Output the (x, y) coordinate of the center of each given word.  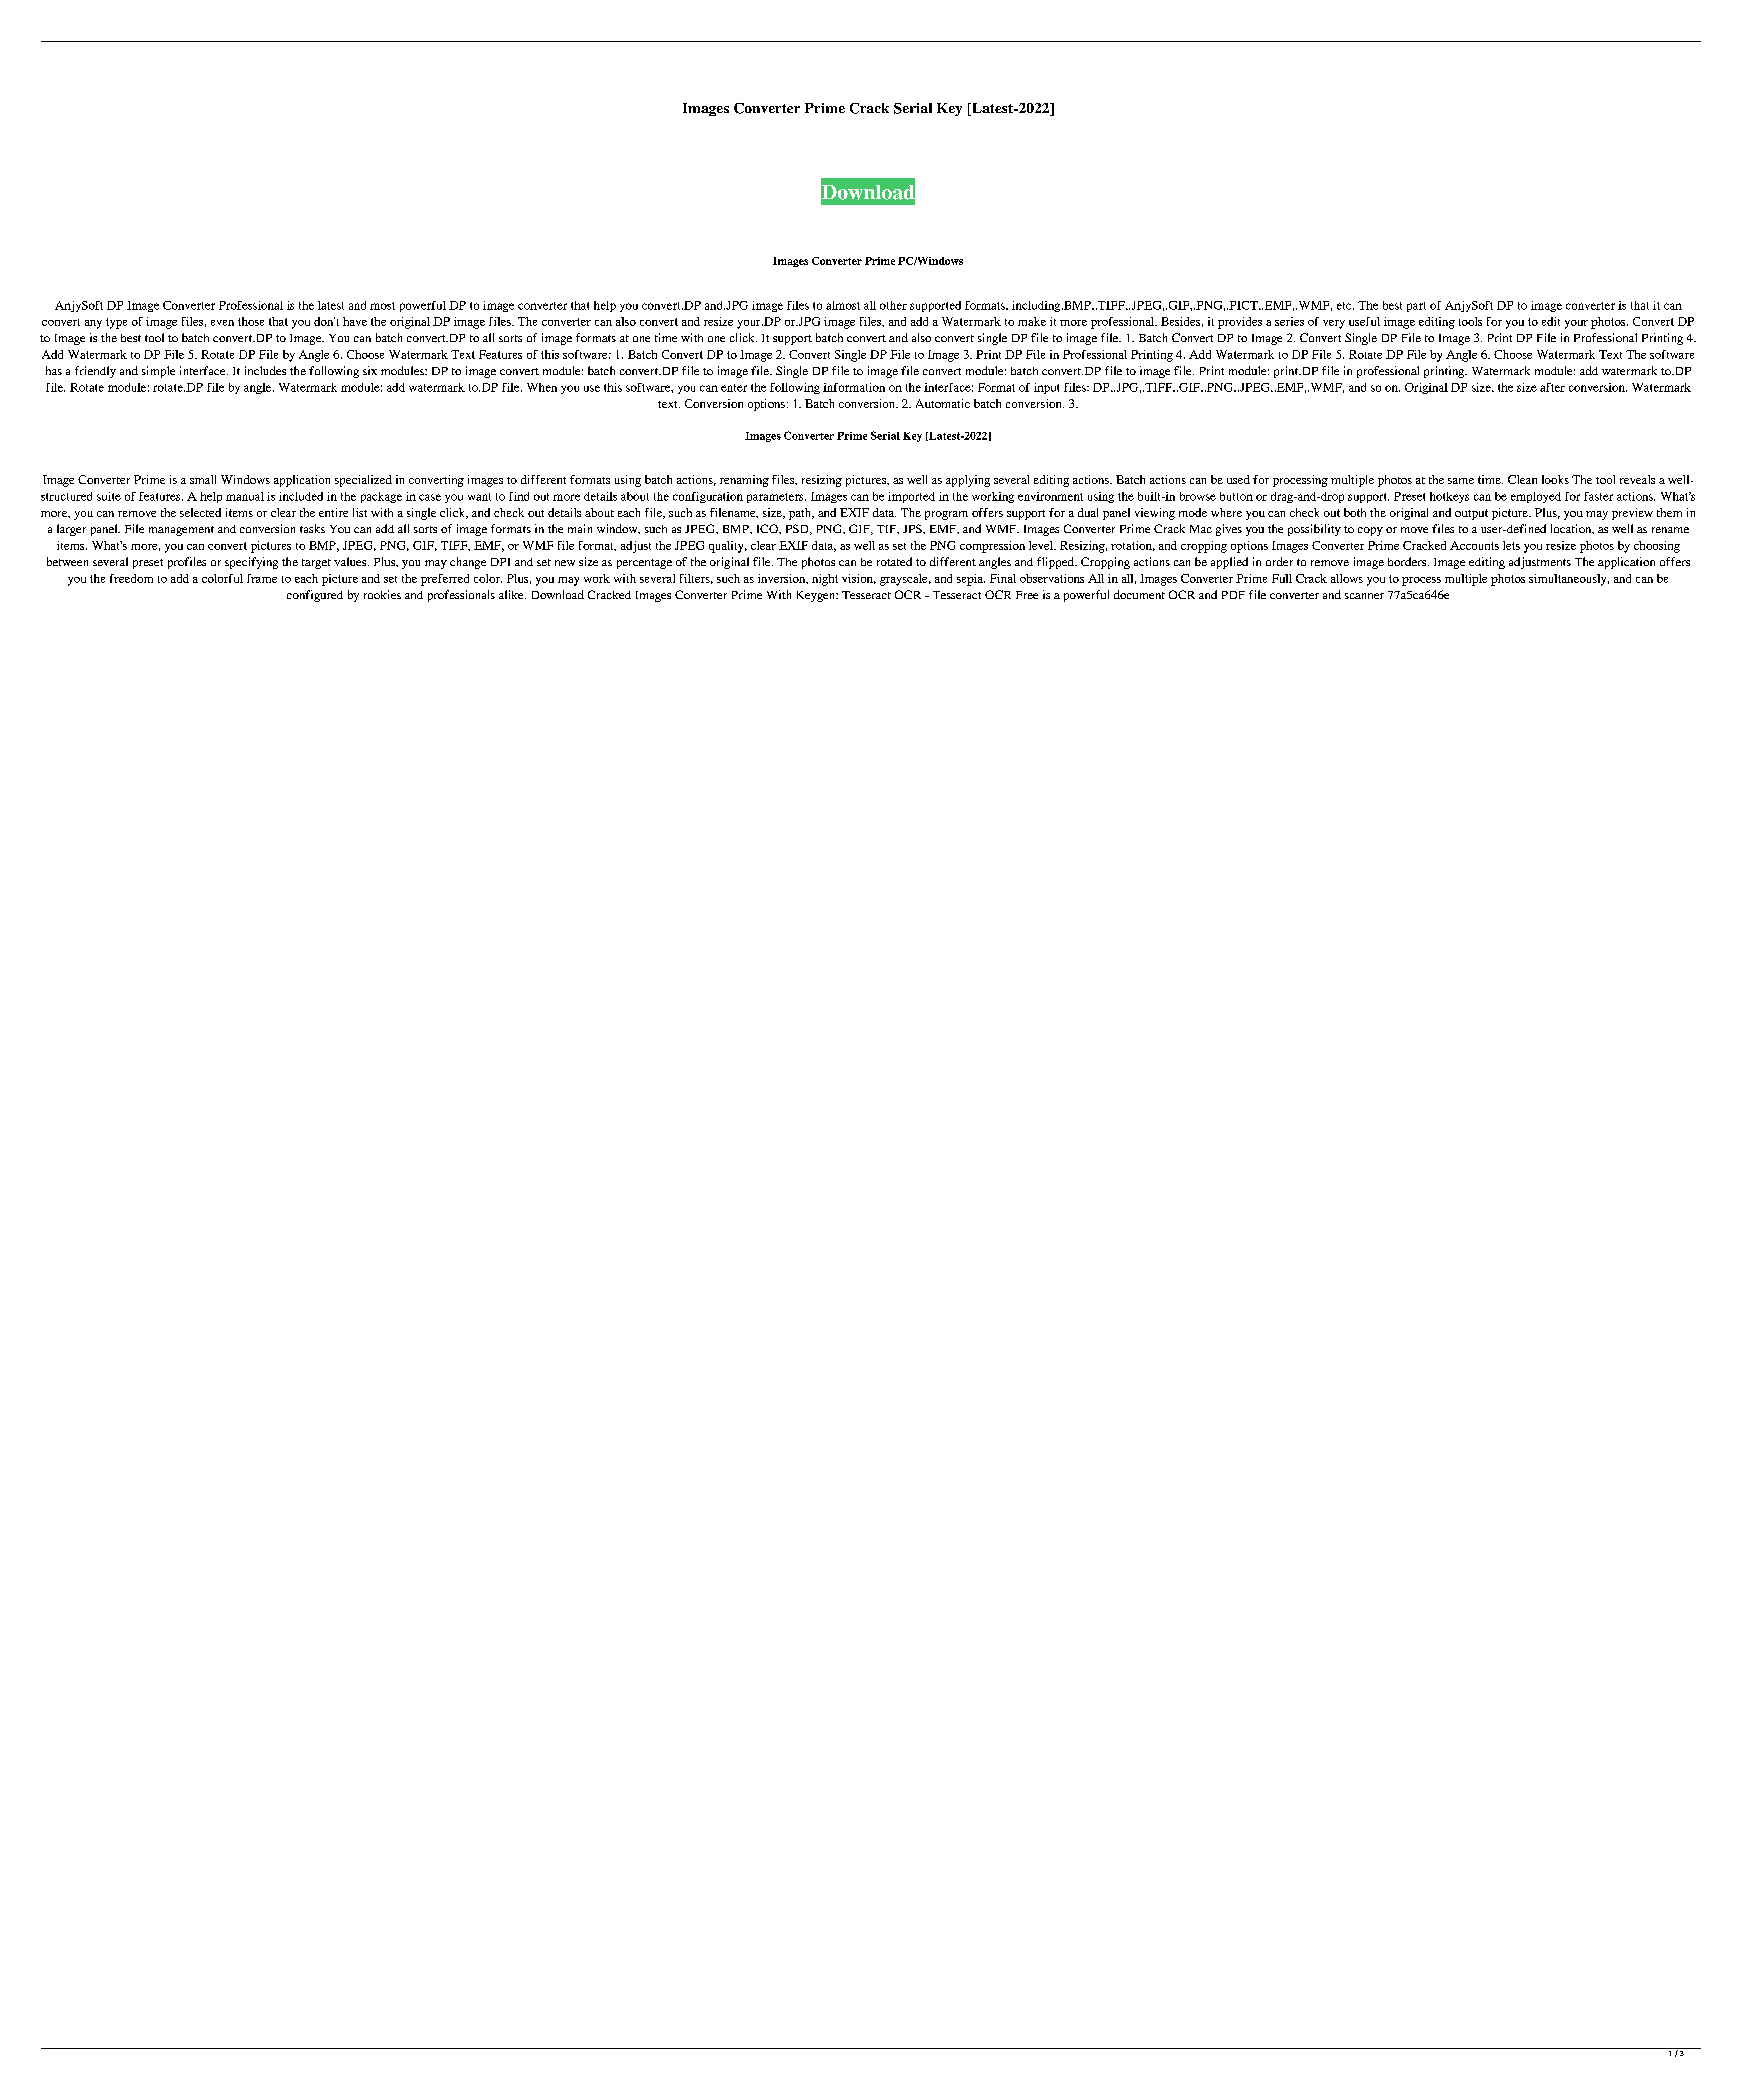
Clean (1522, 479)
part (1416, 307)
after (1552, 387)
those (251, 321)
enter (734, 388)
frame (262, 578)
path (801, 514)
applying (968, 481)
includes (265, 370)
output (1471, 514)
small (203, 479)
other (893, 305)
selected (200, 512)
